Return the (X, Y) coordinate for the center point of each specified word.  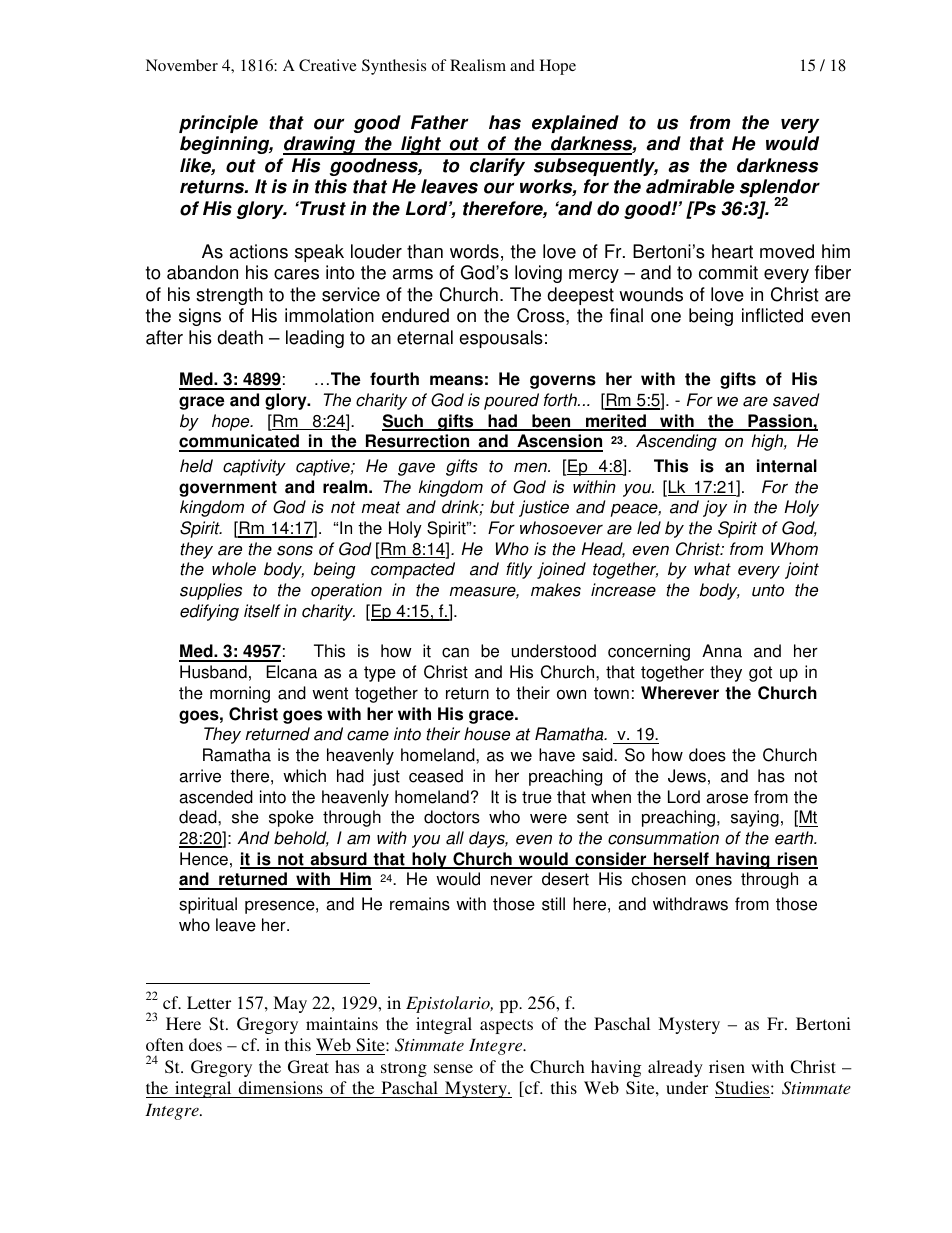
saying (755, 818)
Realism (478, 65)
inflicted (772, 315)
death (240, 337)
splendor (780, 189)
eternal (425, 337)
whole (234, 569)
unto (768, 590)
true (537, 797)
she (245, 817)
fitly (519, 570)
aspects (506, 1026)
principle (218, 124)
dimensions (280, 1087)
